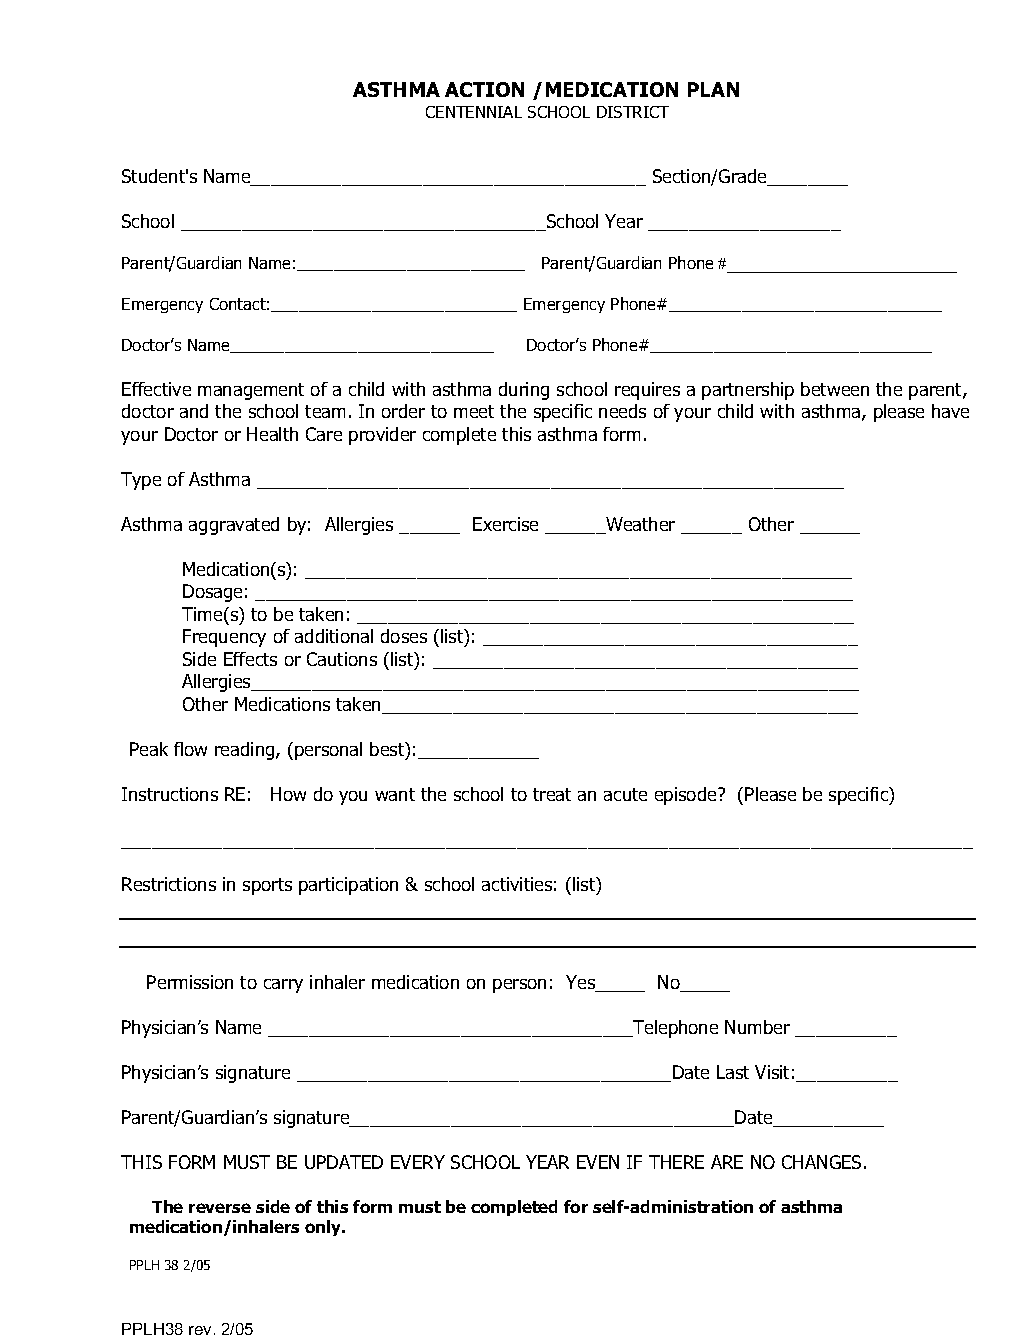 This screenshot has width=1034, height=1339. I want to click on sports, so click(267, 886).
